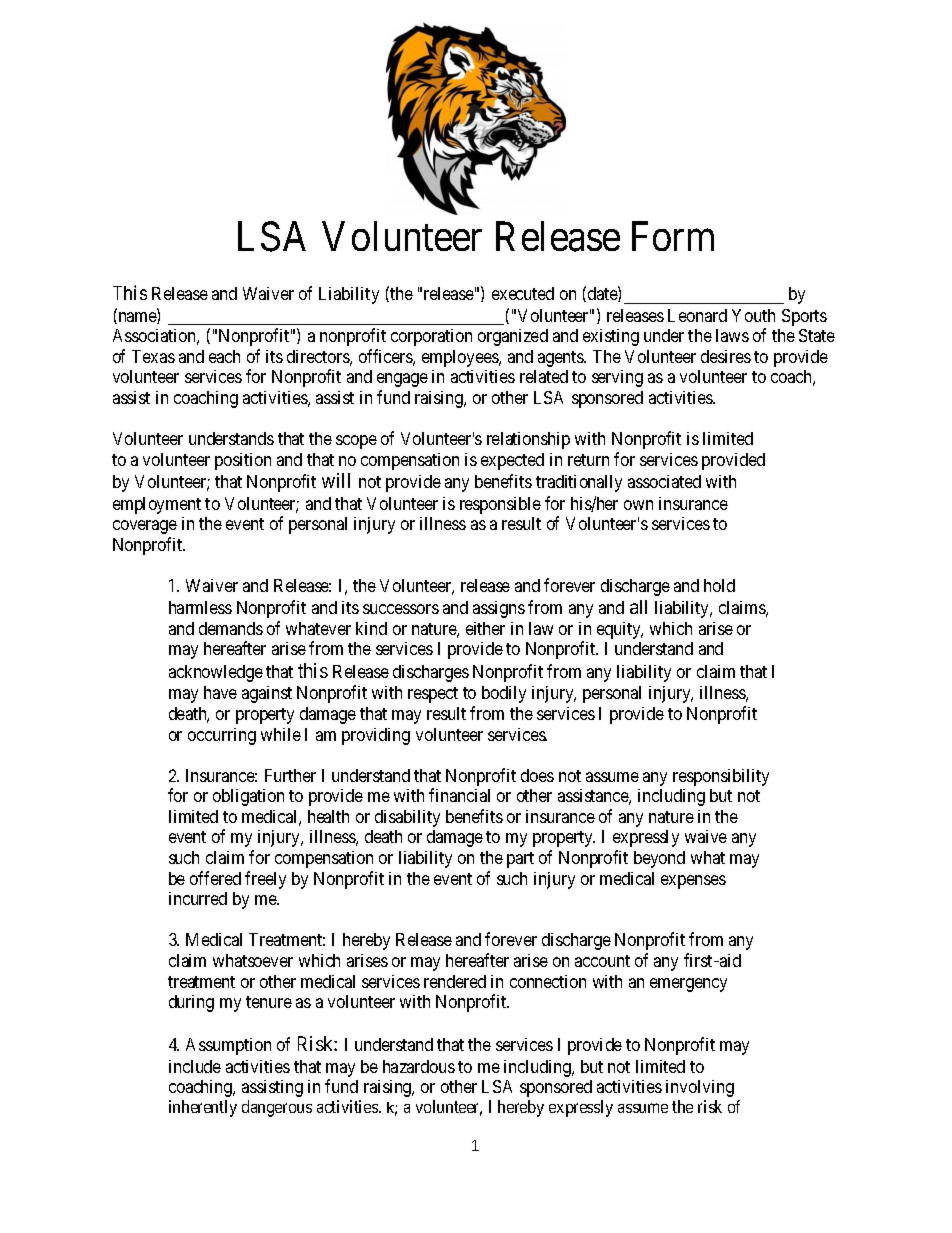 The image size is (952, 1233). What do you see at coordinates (512, 461) in the screenshot?
I see `expected` at bounding box center [512, 461].
